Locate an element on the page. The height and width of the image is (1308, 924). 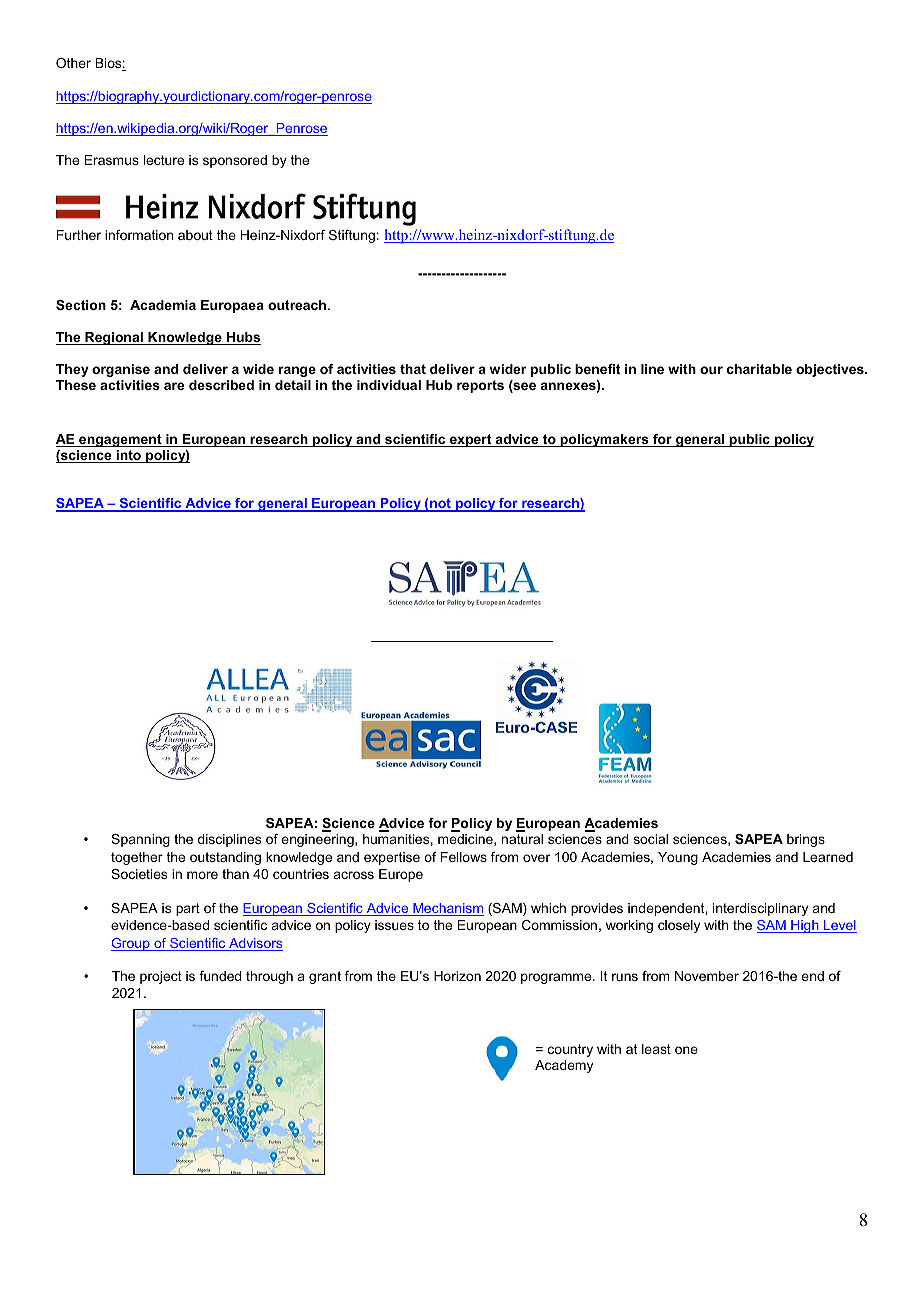
Other is located at coordinates (73, 63).
